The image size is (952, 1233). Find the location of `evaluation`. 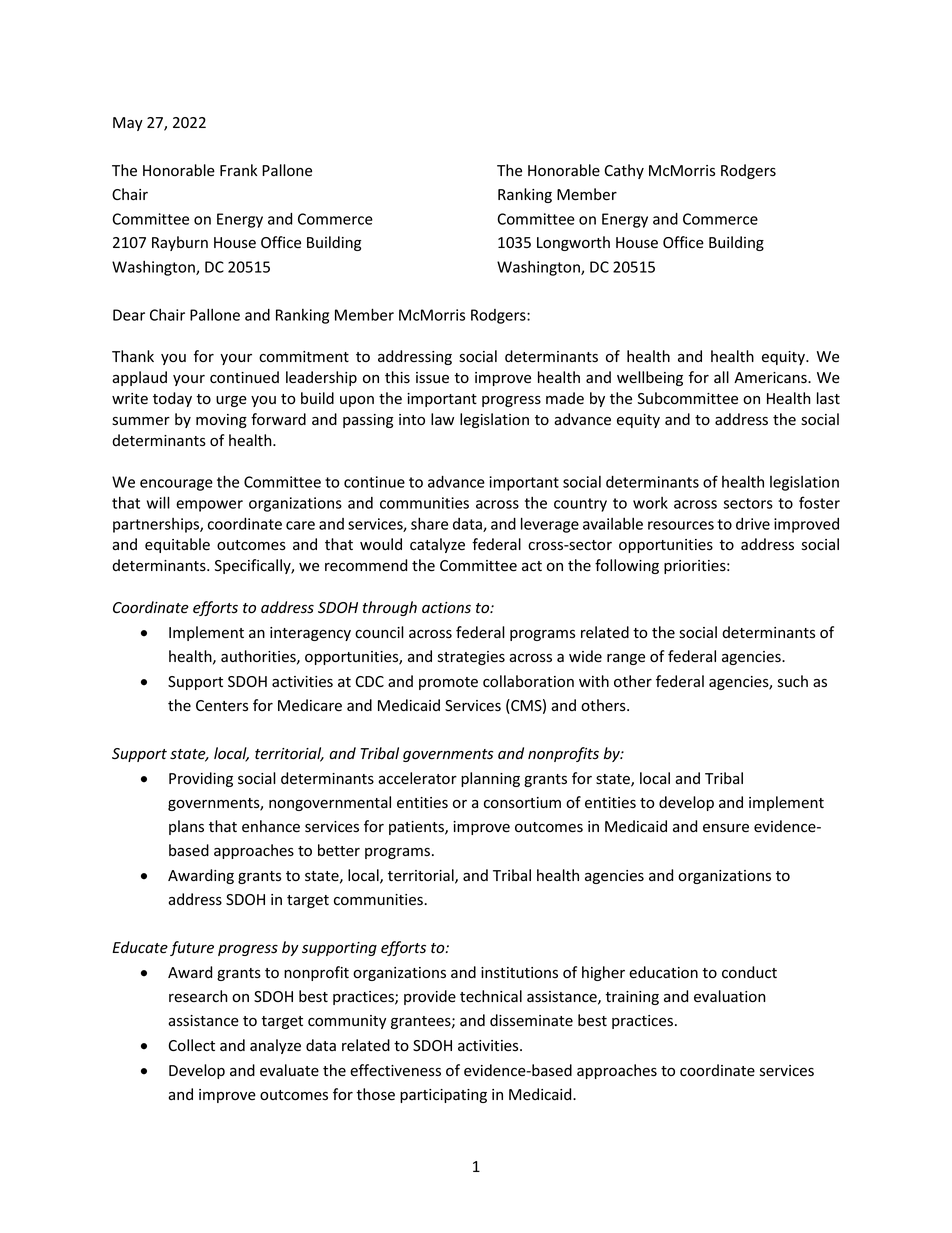

evaluation is located at coordinates (730, 996).
